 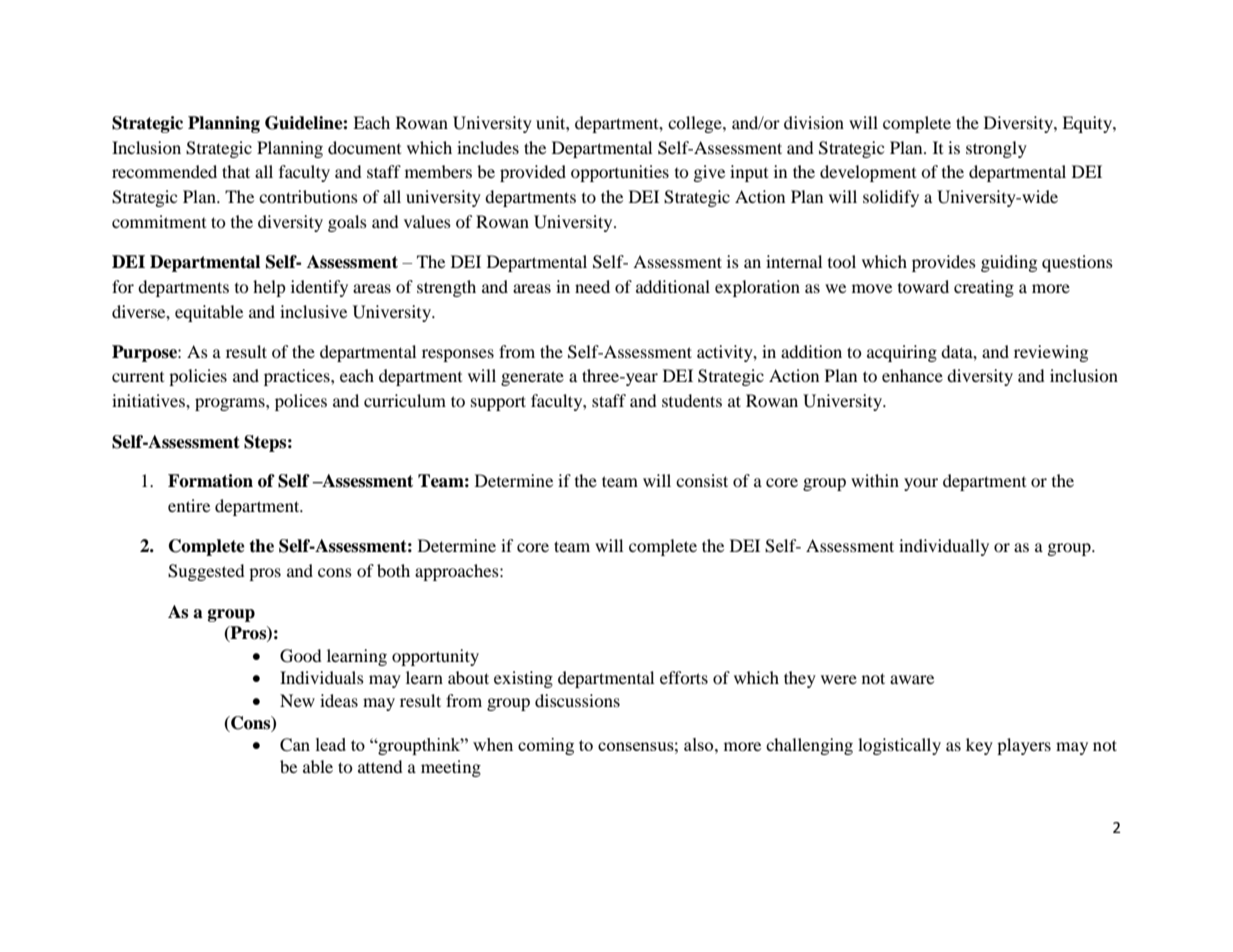 I want to click on strongly, so click(x=996, y=149).
